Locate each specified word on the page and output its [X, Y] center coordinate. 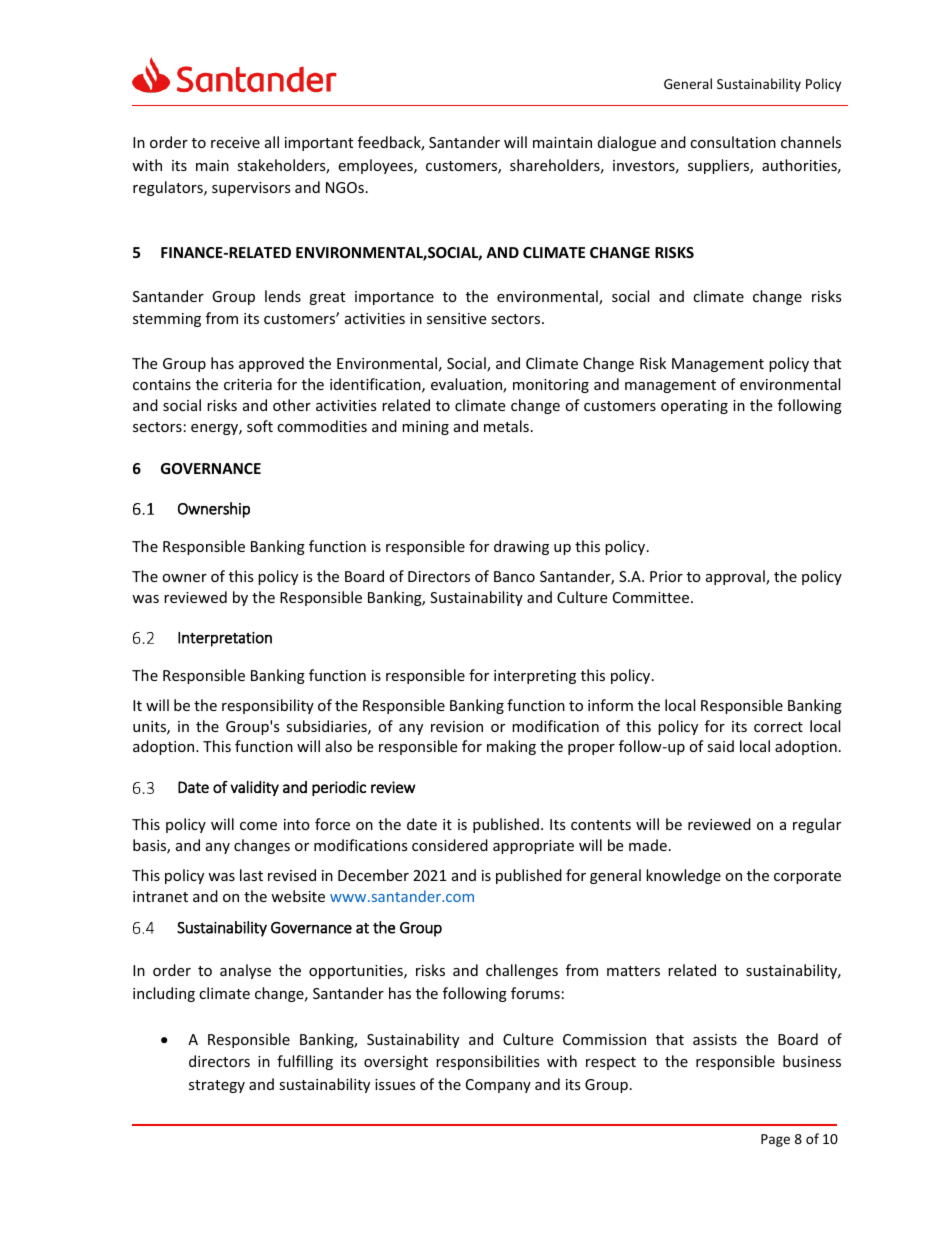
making [511, 747]
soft [260, 426]
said [720, 746]
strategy [217, 1086]
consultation [733, 142]
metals [506, 426]
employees [376, 166]
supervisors [251, 189]
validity [254, 788]
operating [694, 407]
